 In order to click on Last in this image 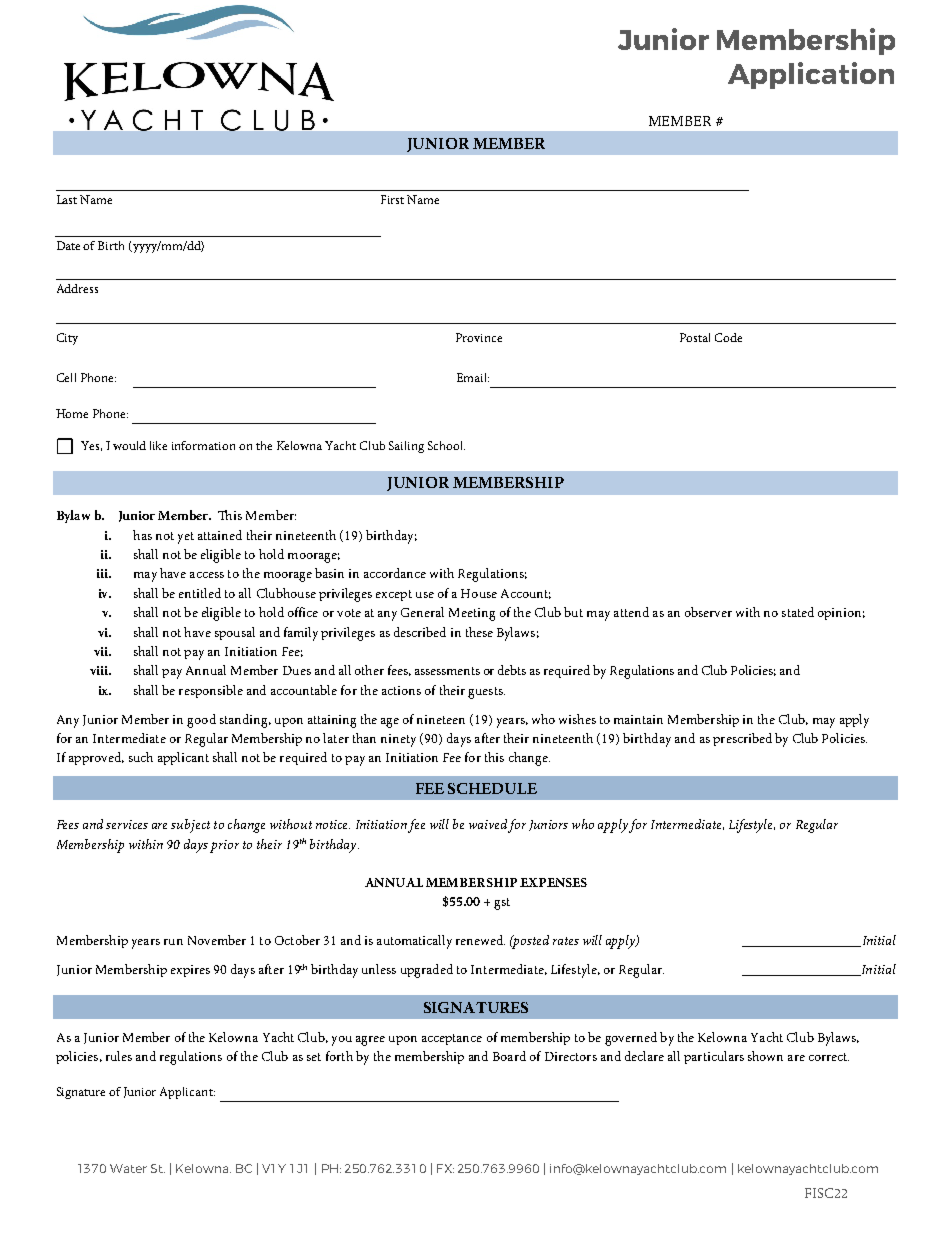, I will do `click(67, 199)`.
